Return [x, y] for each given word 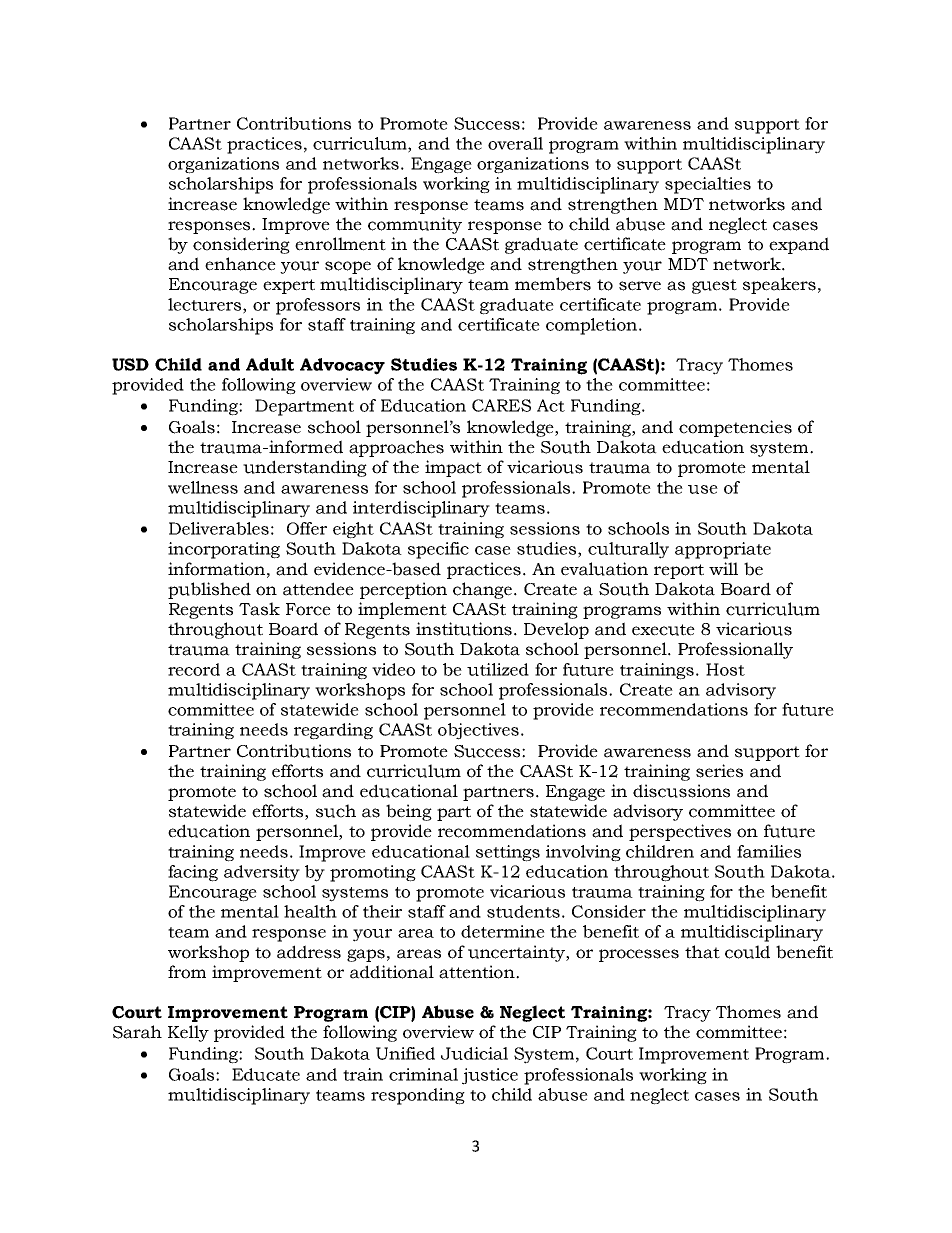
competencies [735, 428]
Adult [270, 364]
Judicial [474, 1053]
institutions [464, 629]
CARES [501, 405]
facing [193, 873]
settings [508, 853]
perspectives [680, 832]
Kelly [188, 1033]
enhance [240, 264]
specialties [708, 185]
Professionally [735, 650]
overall [515, 143]
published [209, 590]
